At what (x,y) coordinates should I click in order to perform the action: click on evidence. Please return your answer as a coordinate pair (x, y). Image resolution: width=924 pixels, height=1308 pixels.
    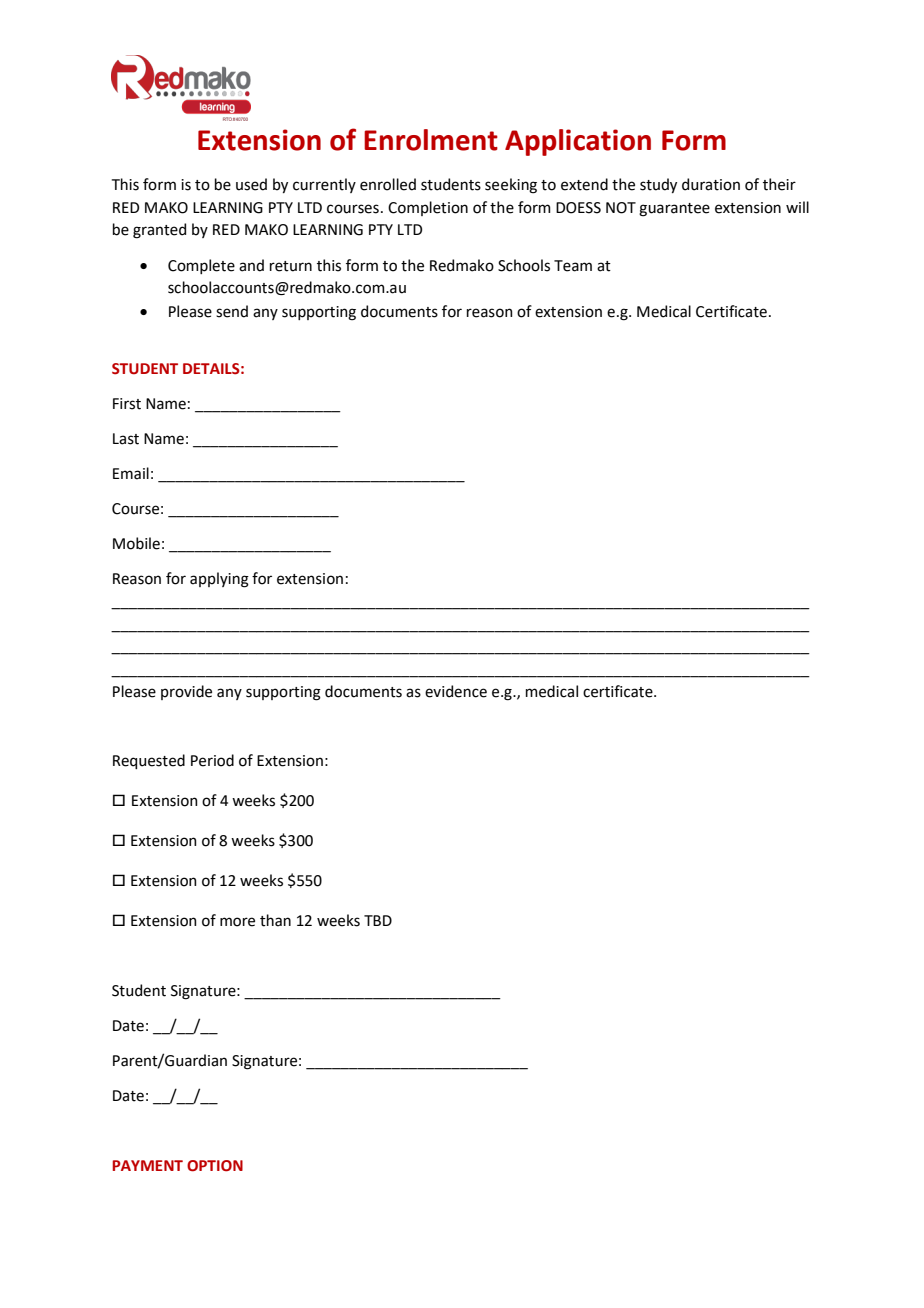
    Looking at the image, I should click on (456, 691).
